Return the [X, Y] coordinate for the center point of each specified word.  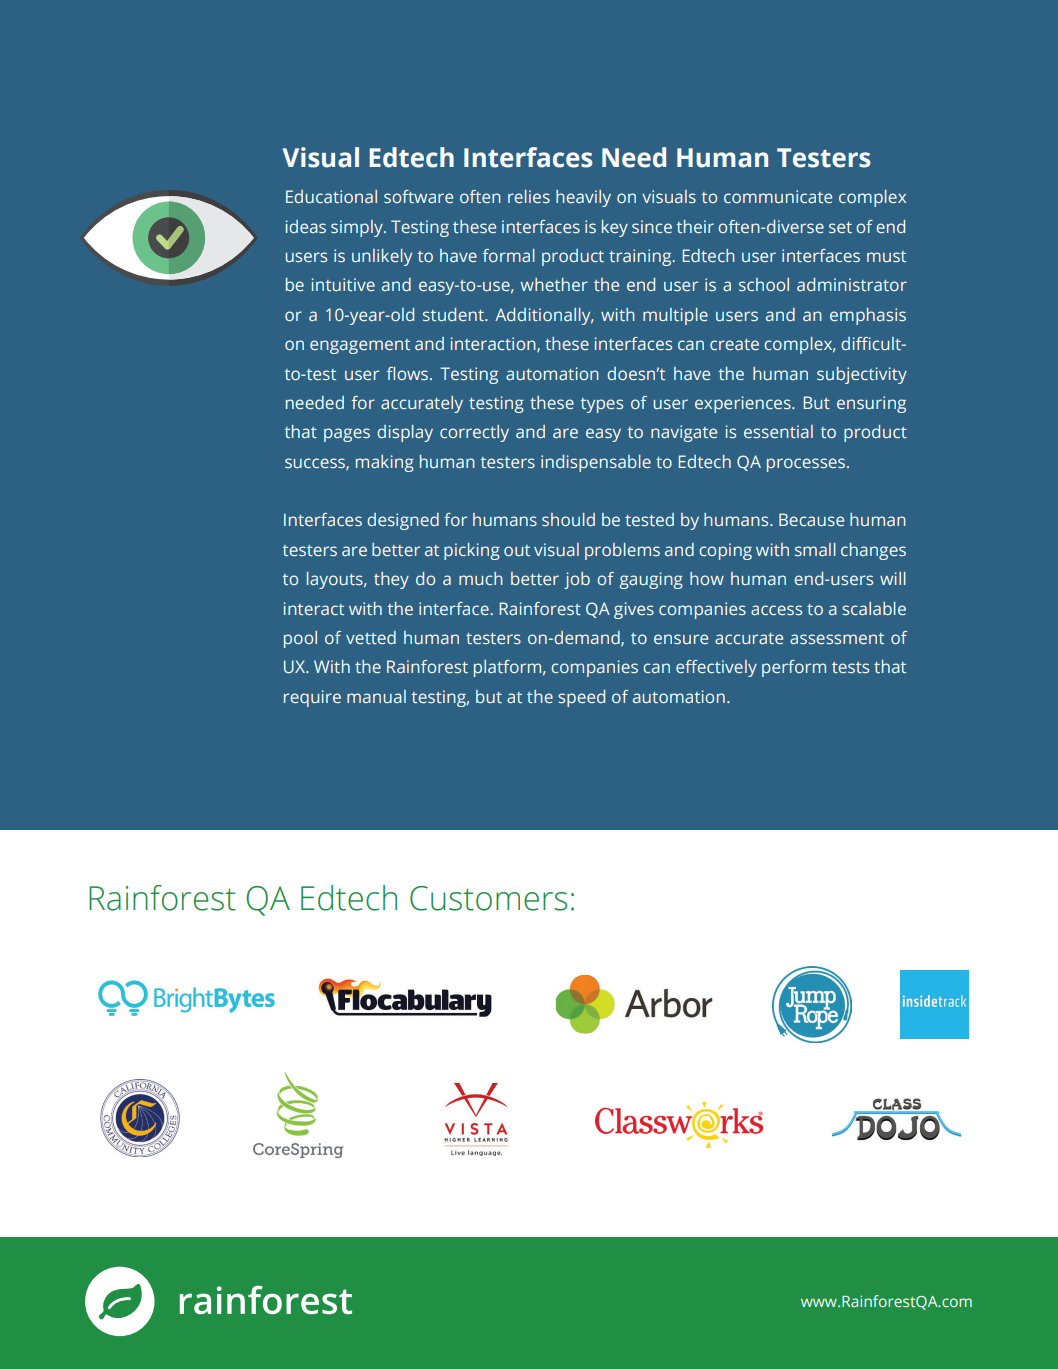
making [385, 463]
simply [358, 228]
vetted [371, 637]
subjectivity [862, 375]
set [840, 227]
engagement [360, 346]
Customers [488, 898]
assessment [837, 638]
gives [634, 610]
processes [807, 465]
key [615, 228]
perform [794, 668]
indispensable [596, 463]
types [601, 405]
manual [376, 696]
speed [581, 698]
